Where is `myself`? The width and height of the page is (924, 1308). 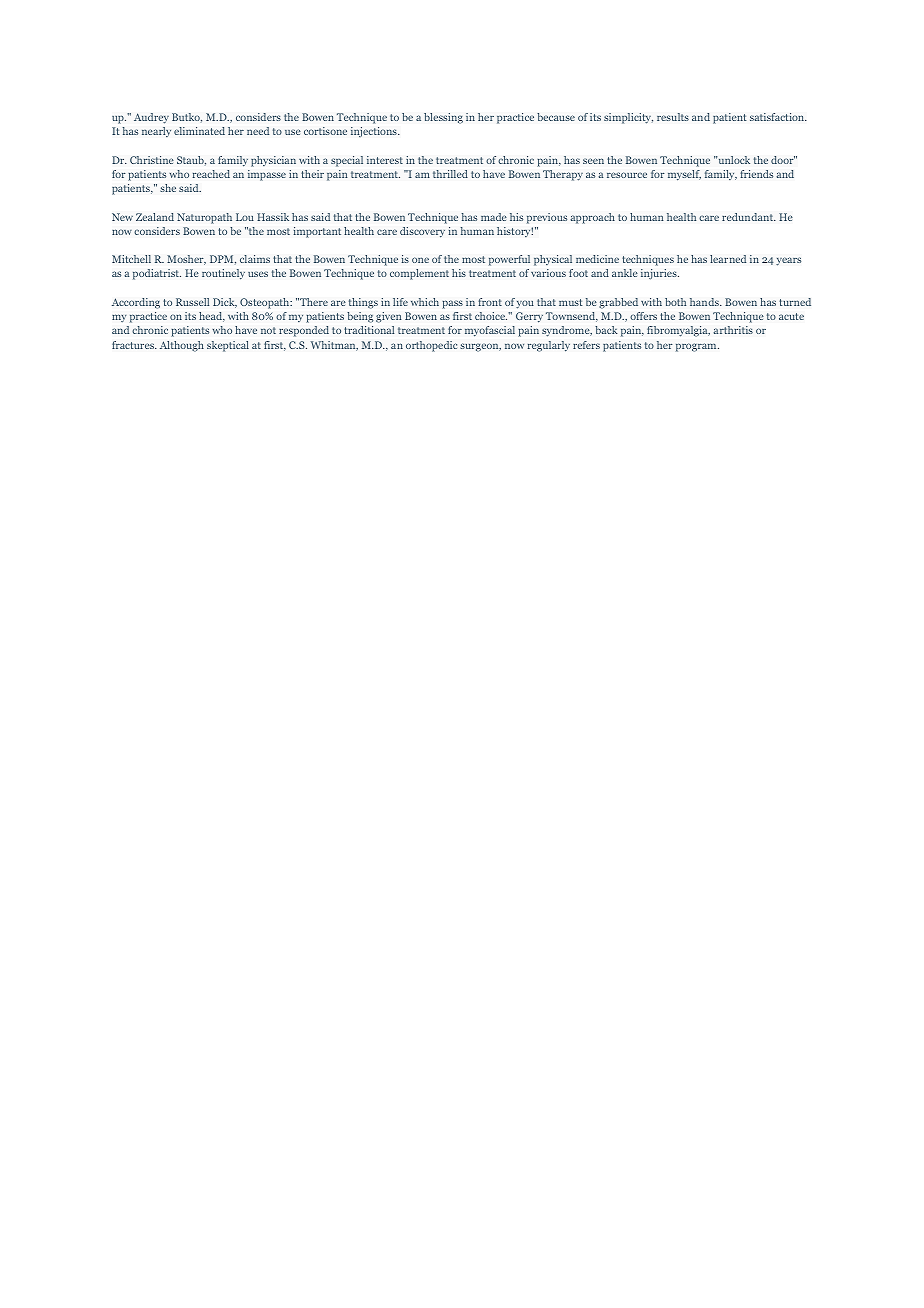 myself is located at coordinates (684, 175).
